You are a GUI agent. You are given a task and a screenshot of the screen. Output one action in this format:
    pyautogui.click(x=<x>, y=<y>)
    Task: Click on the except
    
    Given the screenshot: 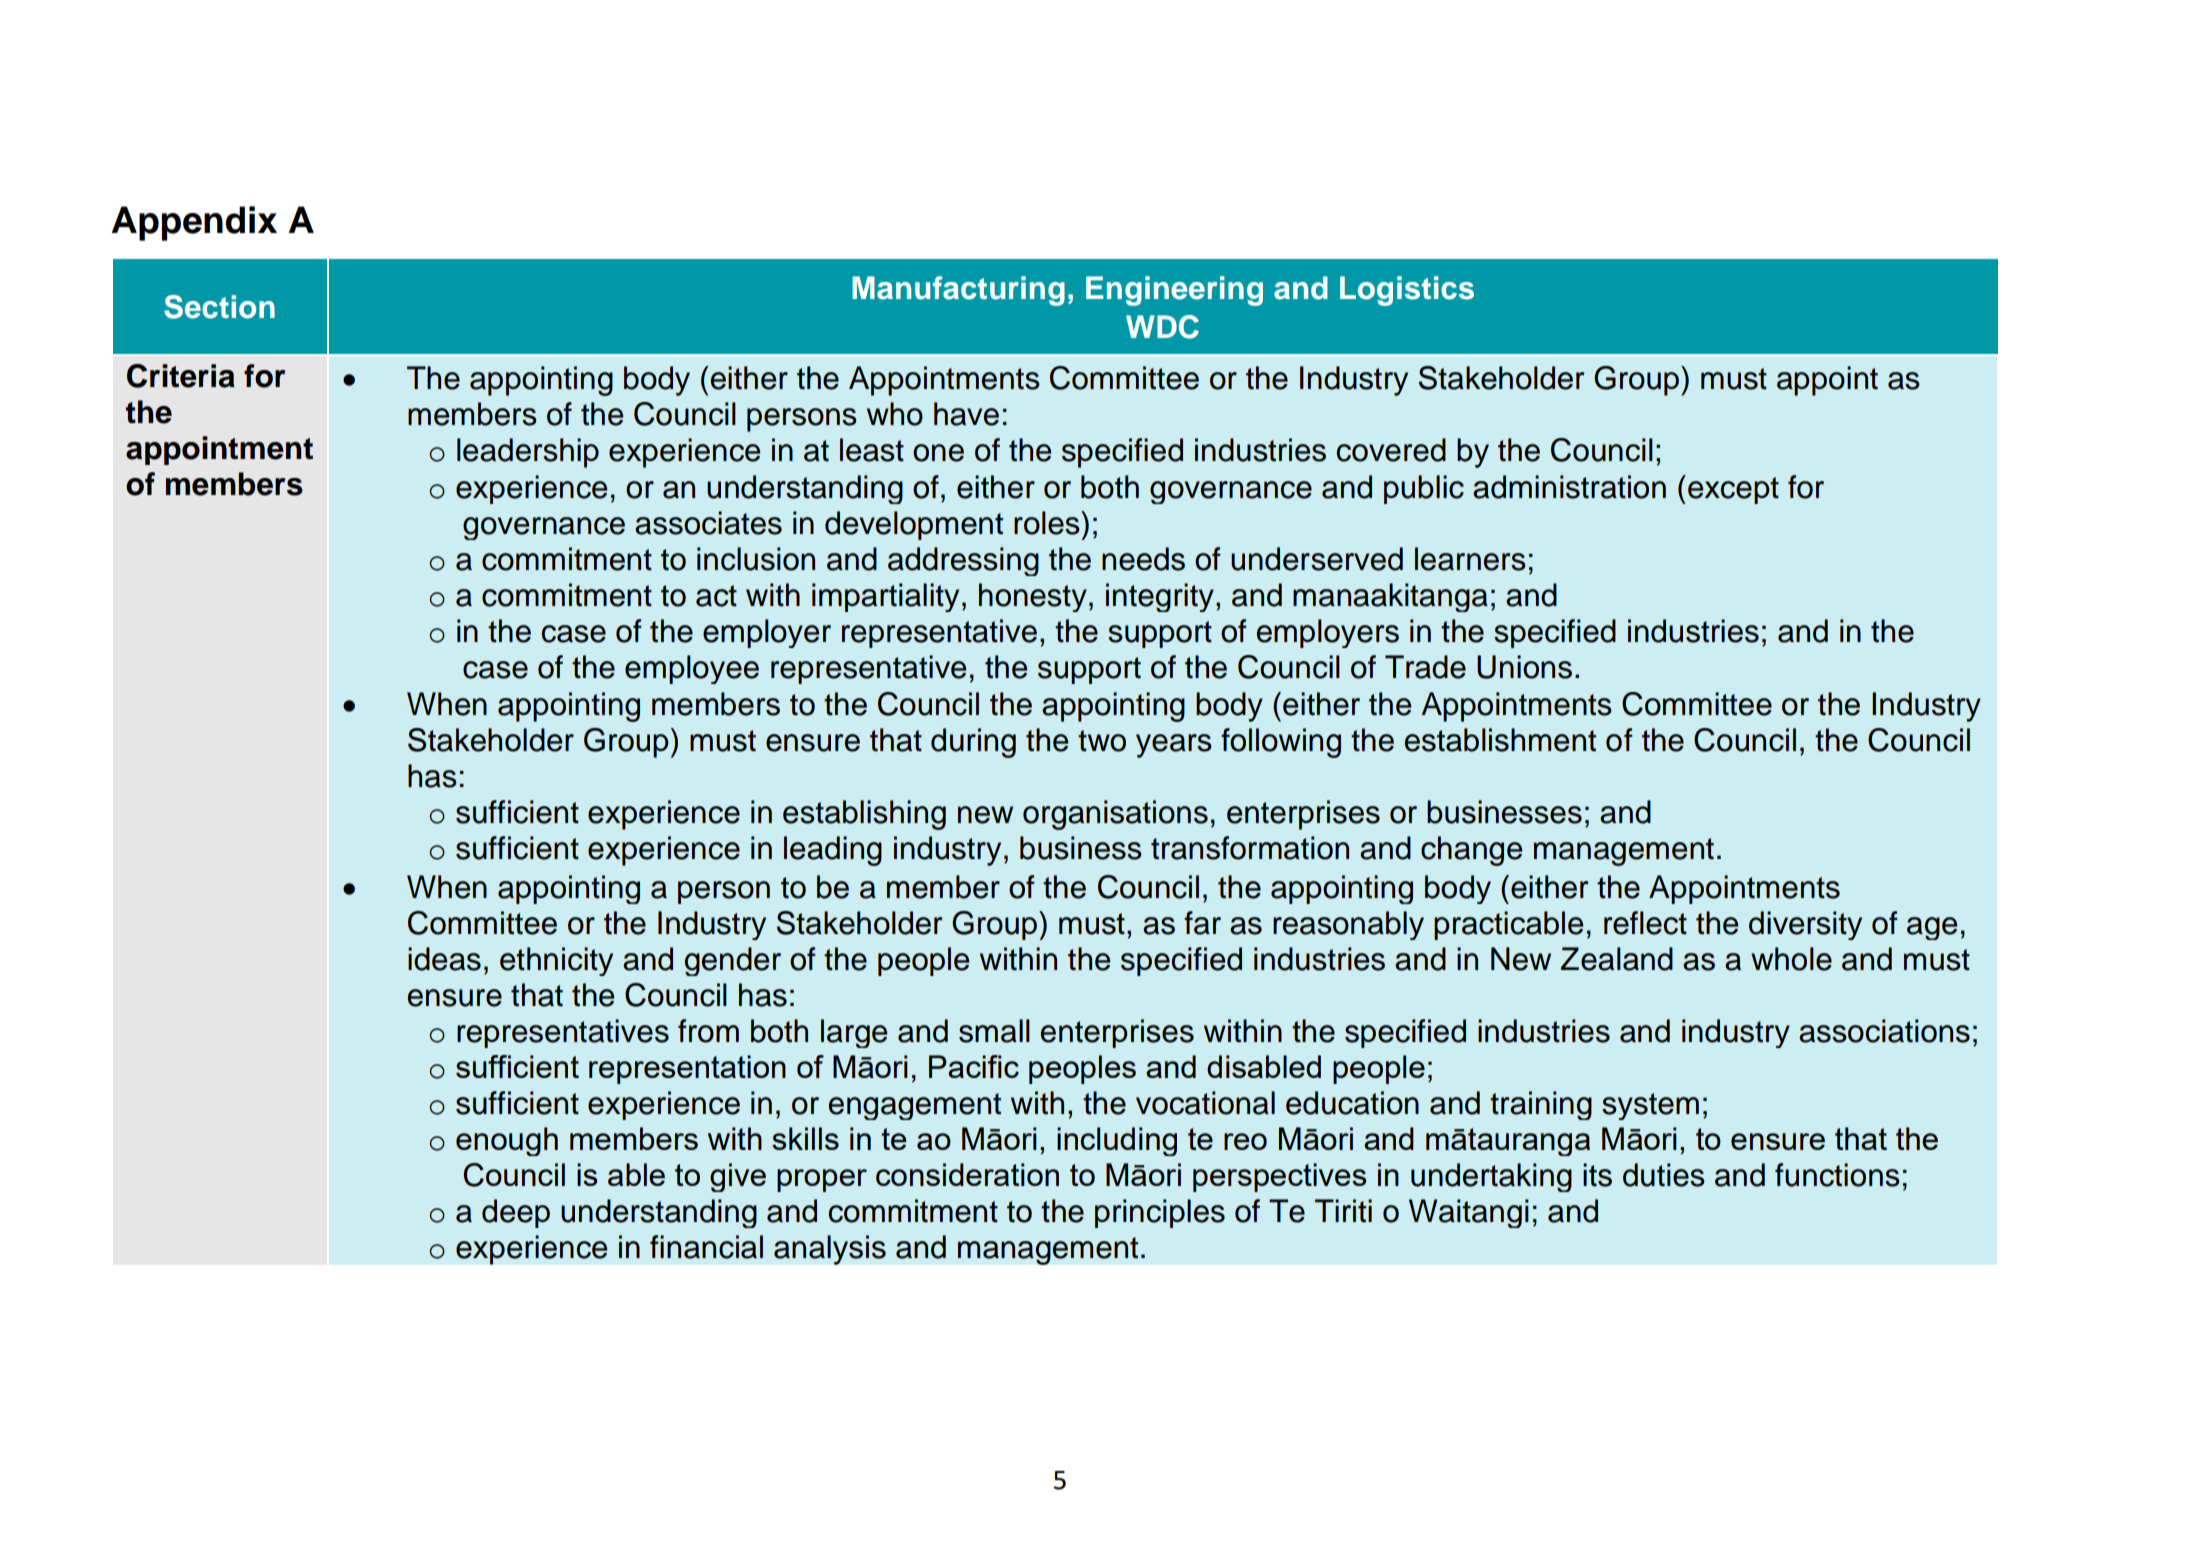 What is the action you would take?
    pyautogui.click(x=1733, y=490)
